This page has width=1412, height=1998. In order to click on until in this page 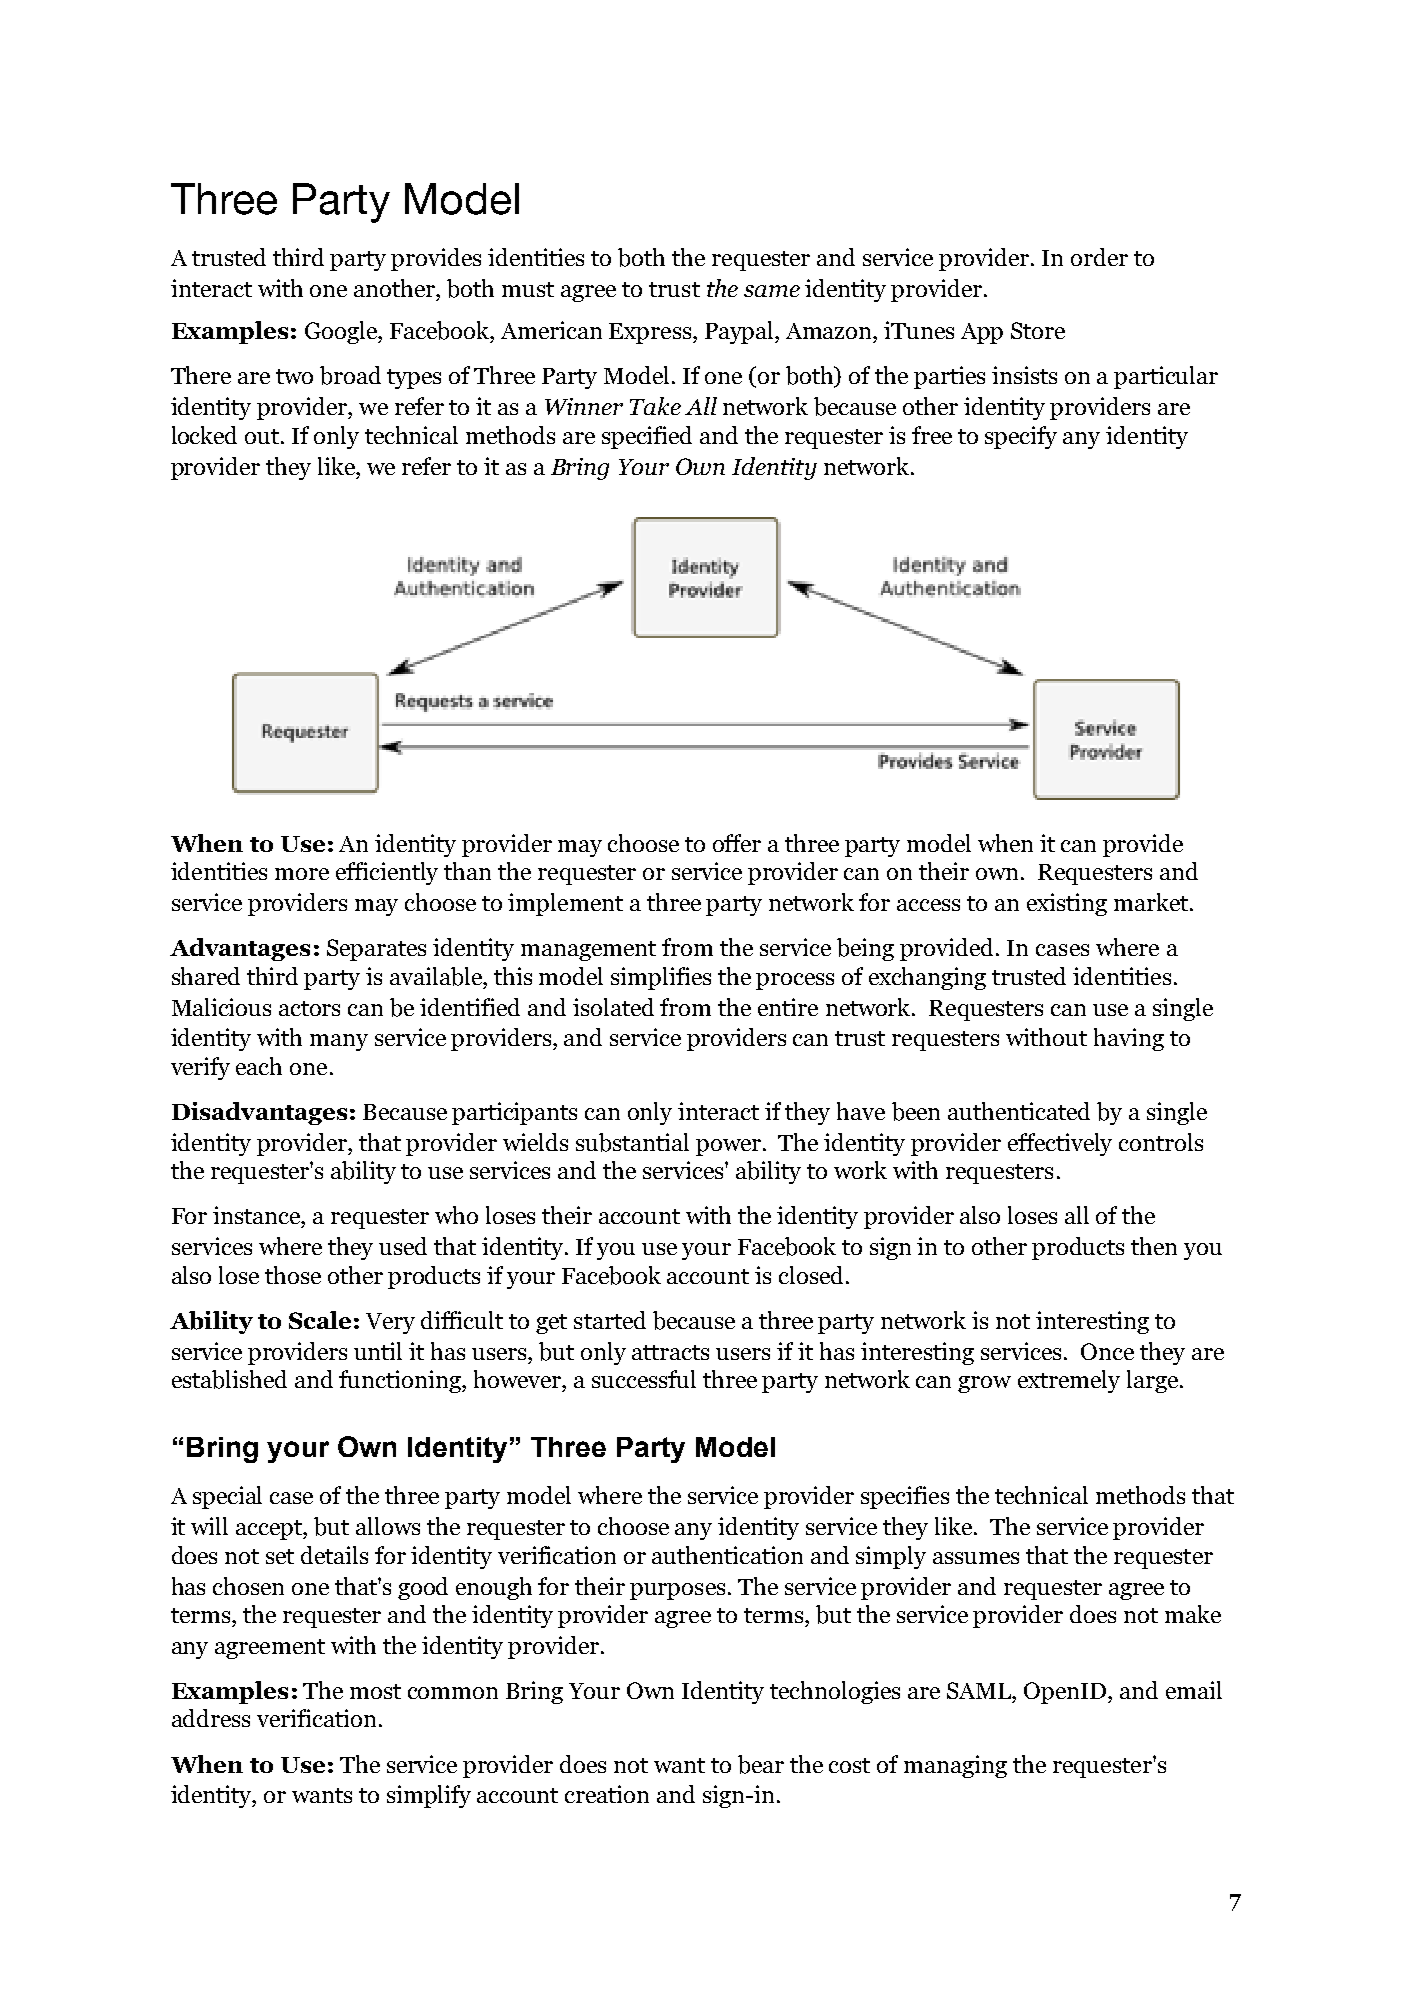, I will do `click(378, 1351)`.
